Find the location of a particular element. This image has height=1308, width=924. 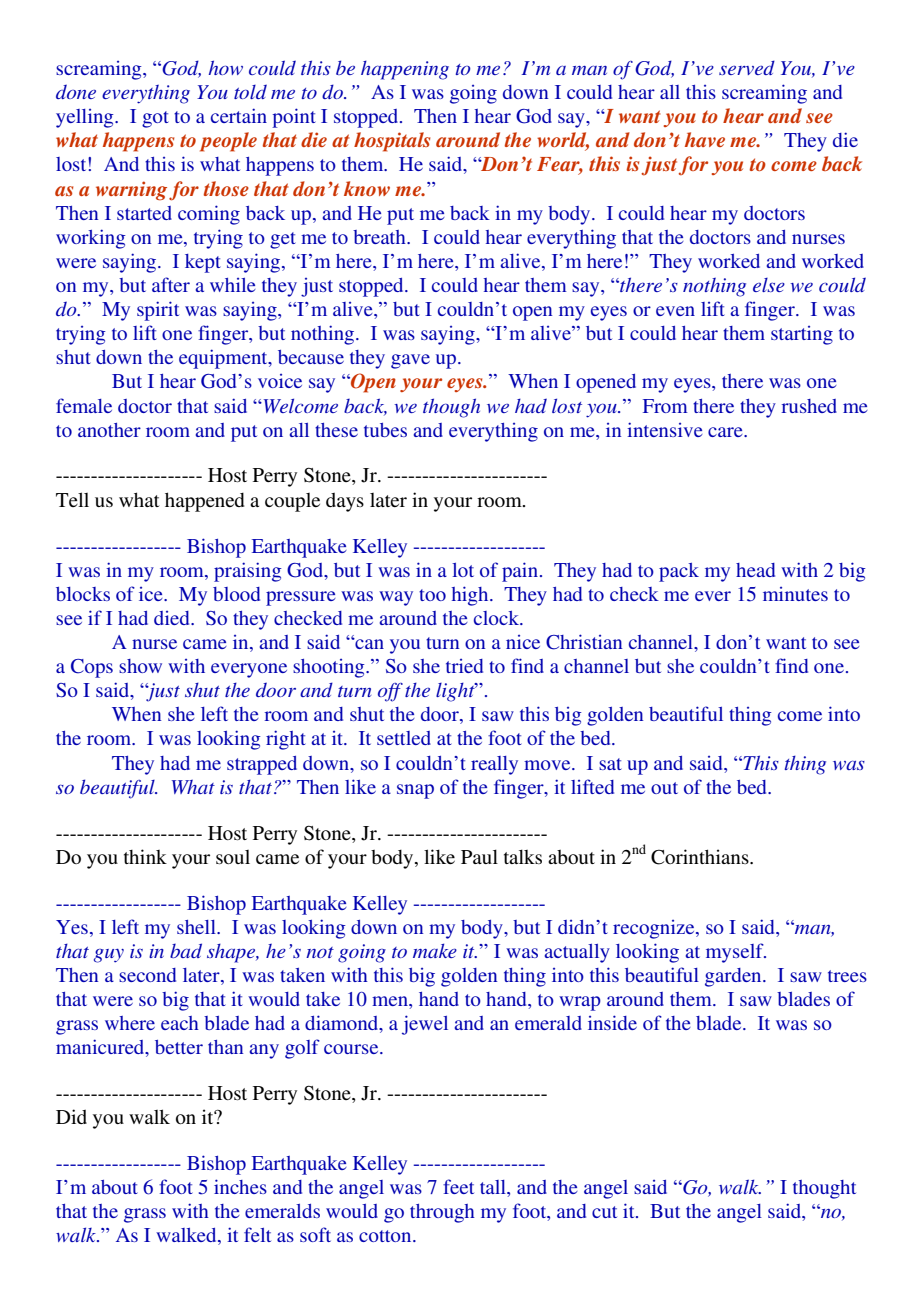

cut is located at coordinates (604, 1212).
